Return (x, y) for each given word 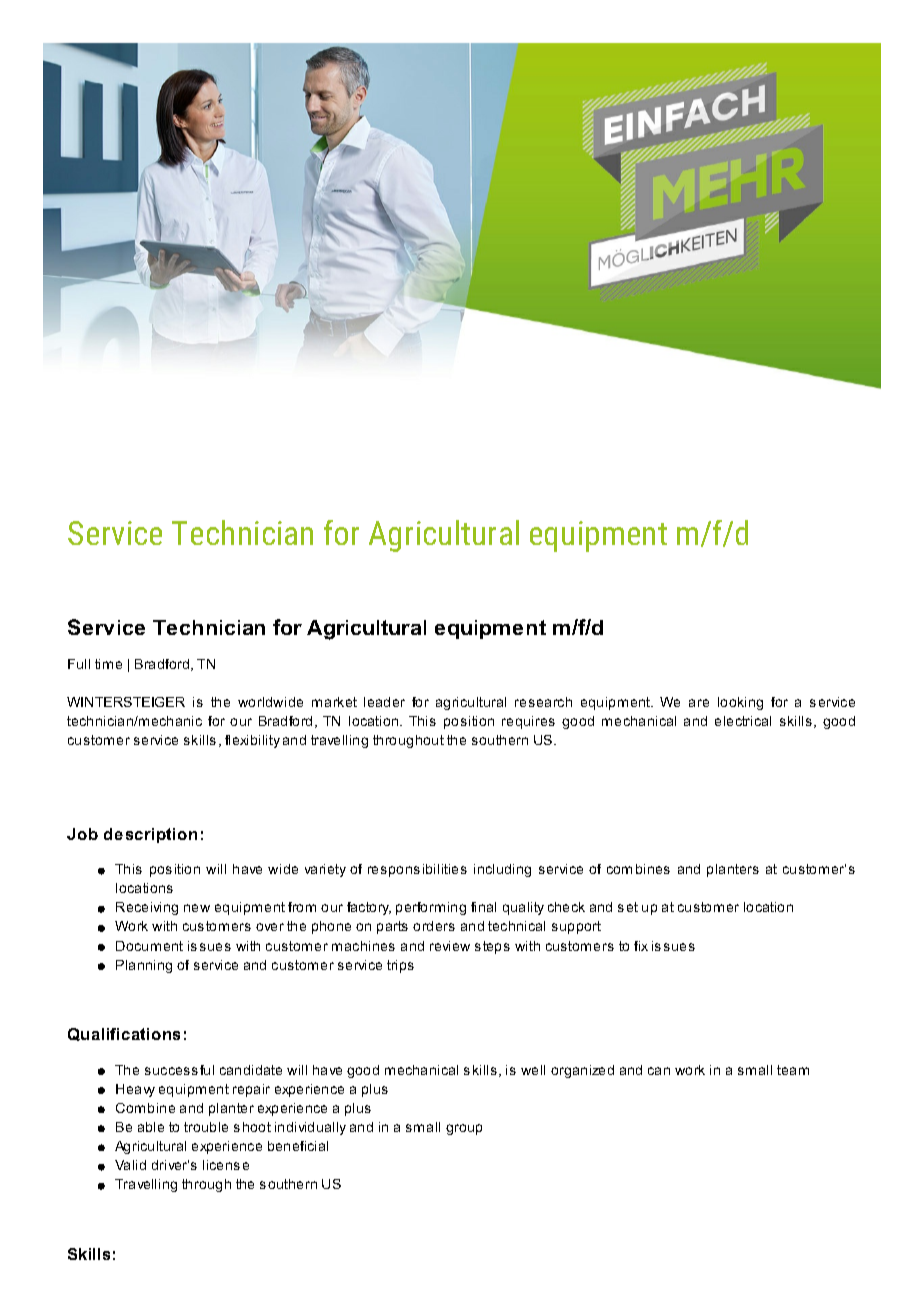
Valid (130, 1165)
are (699, 703)
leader (384, 702)
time (108, 664)
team (793, 1070)
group (464, 1129)
